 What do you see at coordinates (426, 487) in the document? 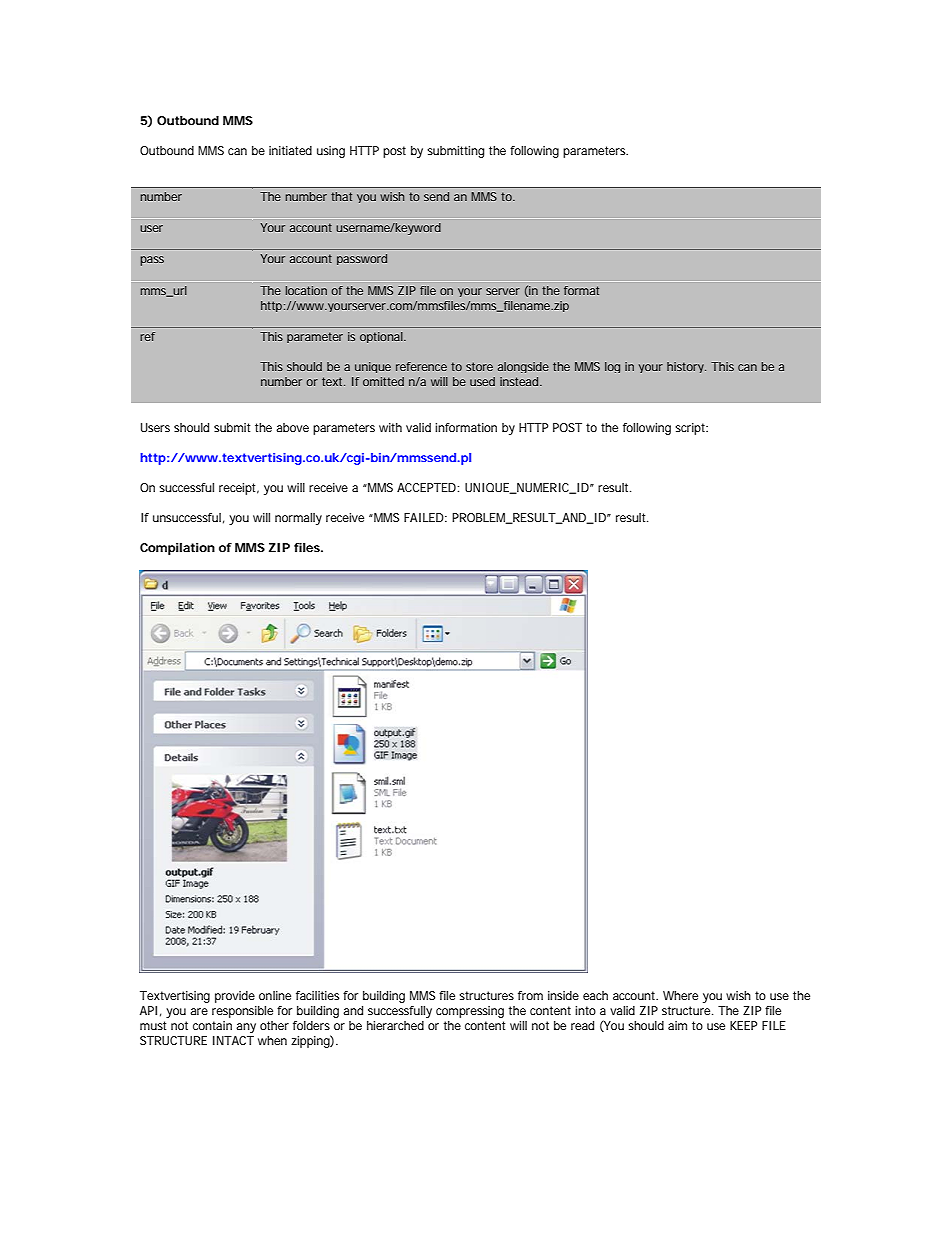
I see `ACCEPTED` at bounding box center [426, 487].
